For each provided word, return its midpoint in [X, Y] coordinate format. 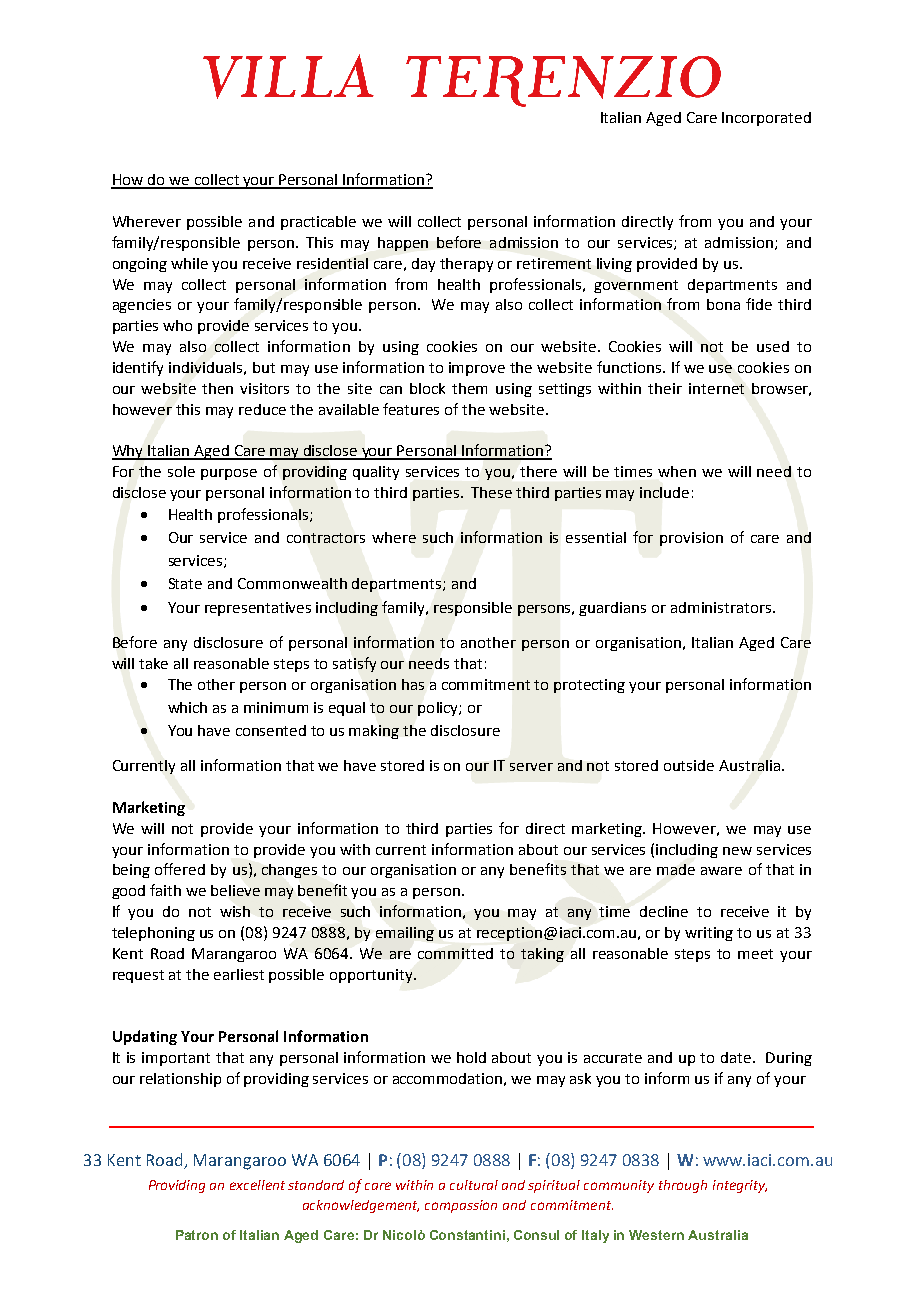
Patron [197, 1235]
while [189, 263]
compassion [461, 1206]
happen [403, 244]
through [683, 1186]
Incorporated [766, 119]
